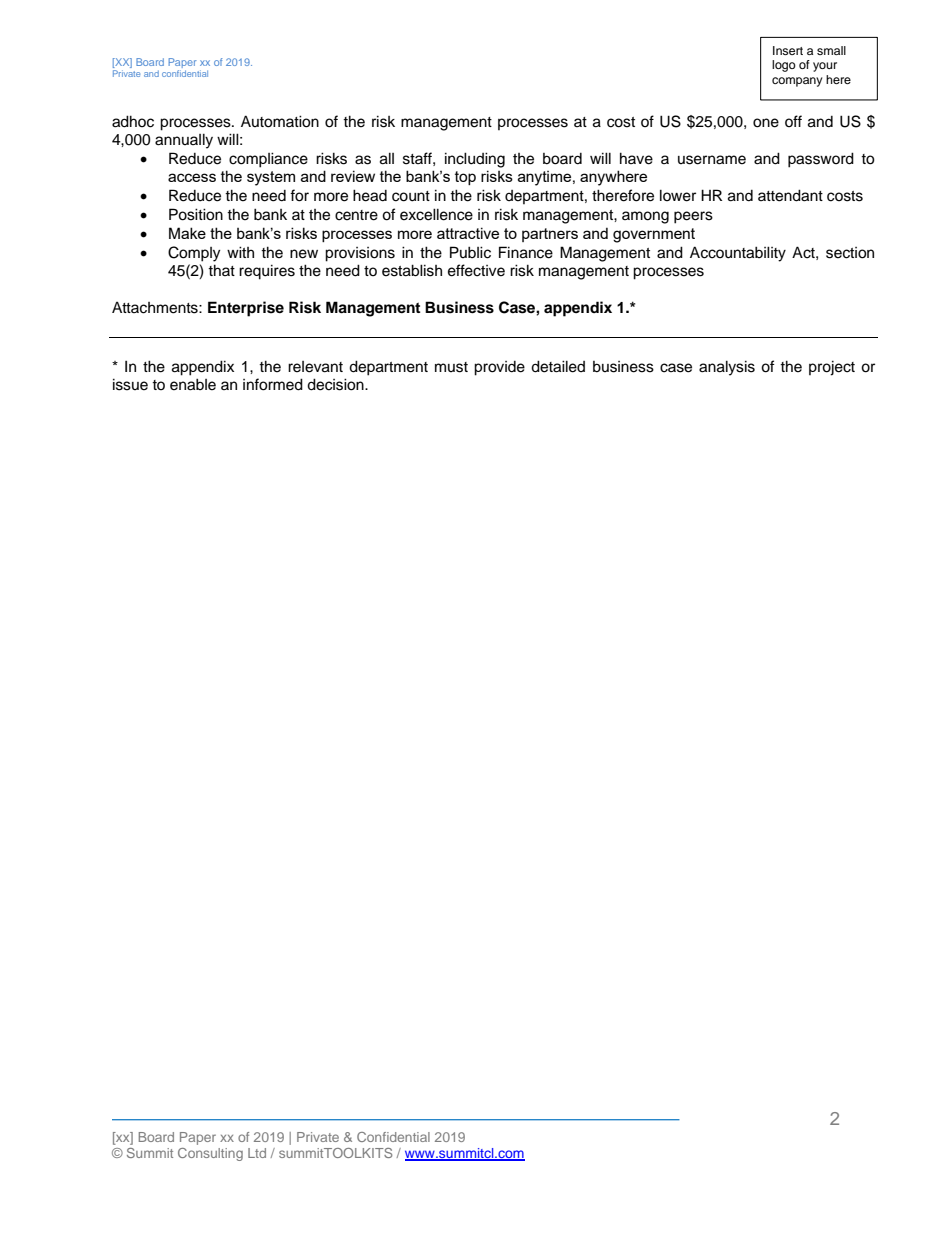  I want to click on logo, so click(784, 66).
